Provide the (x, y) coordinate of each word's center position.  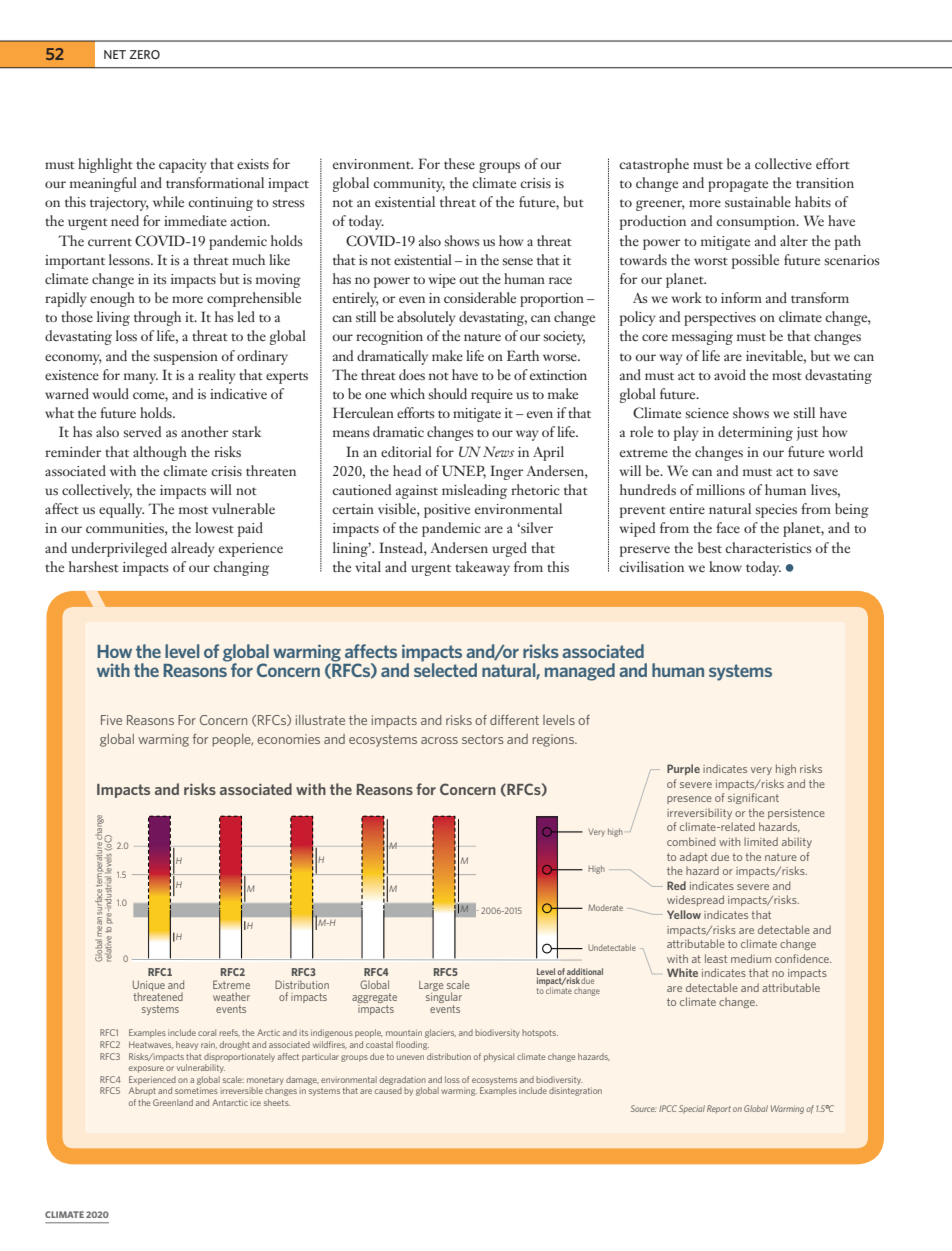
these (459, 163)
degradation (403, 1080)
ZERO (144, 54)
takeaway (482, 568)
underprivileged (119, 549)
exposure (146, 1069)
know (725, 566)
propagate (738, 186)
